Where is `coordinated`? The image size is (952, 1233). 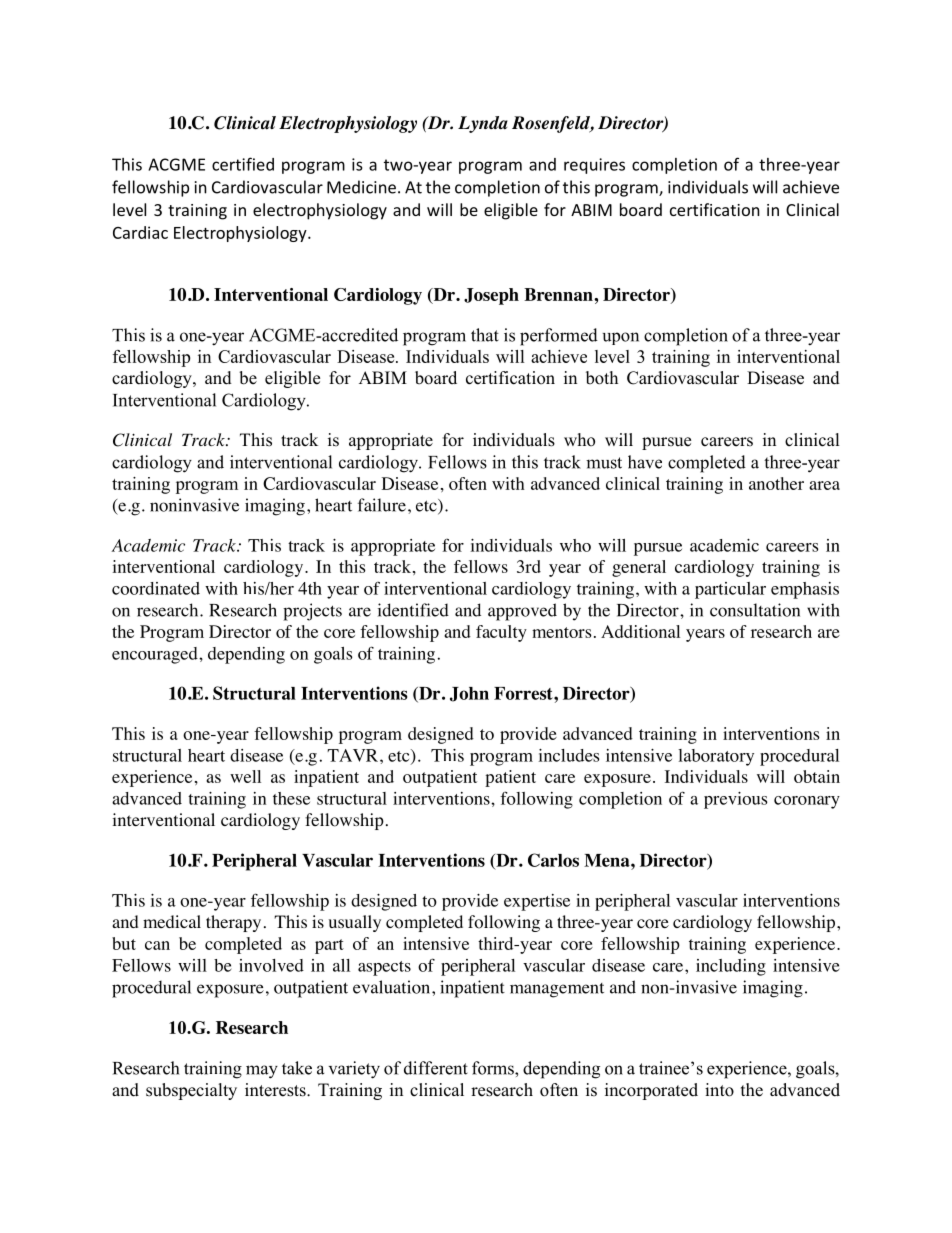
coordinated is located at coordinates (156, 588).
